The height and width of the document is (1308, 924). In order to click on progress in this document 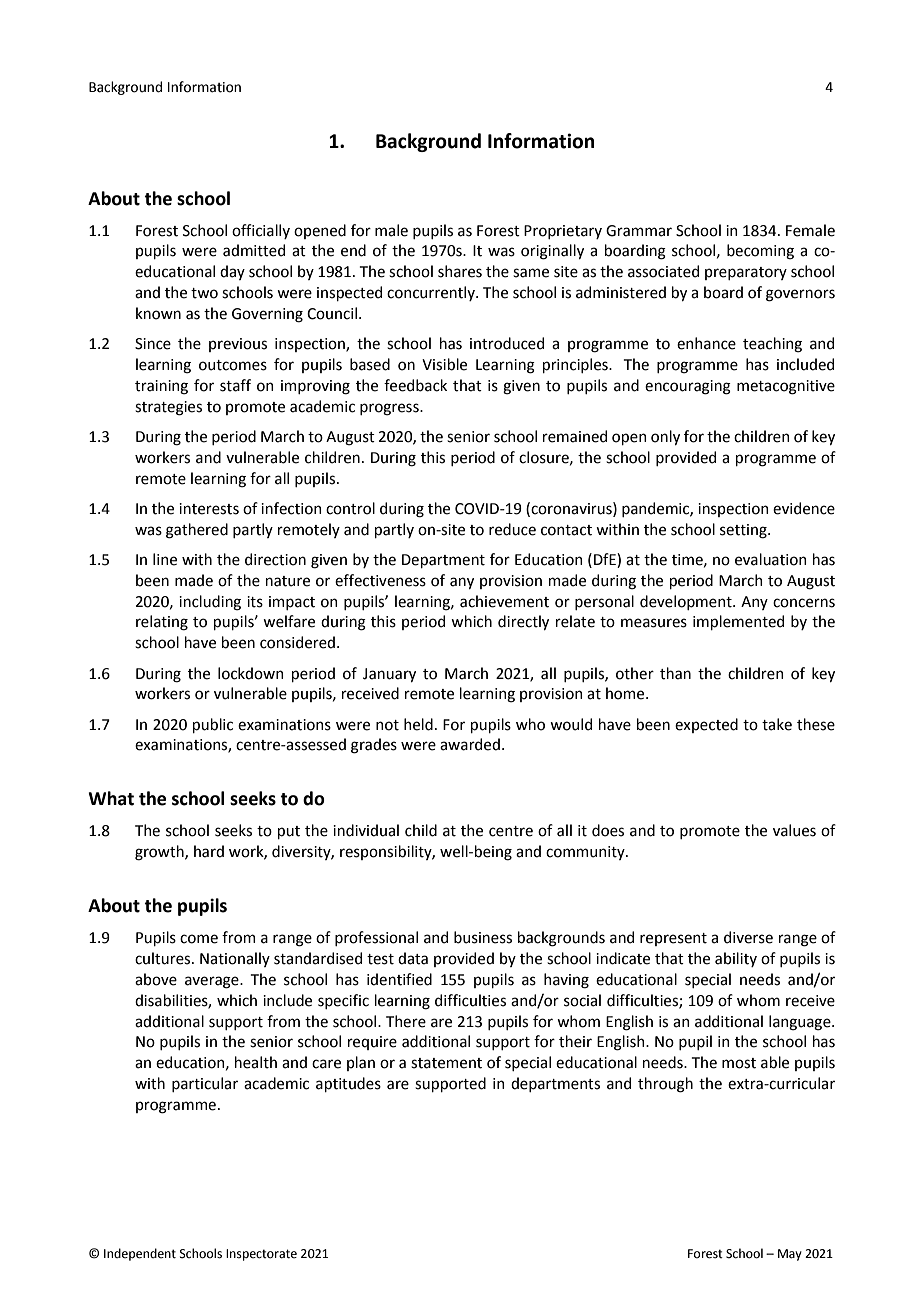, I will do `click(390, 409)`.
